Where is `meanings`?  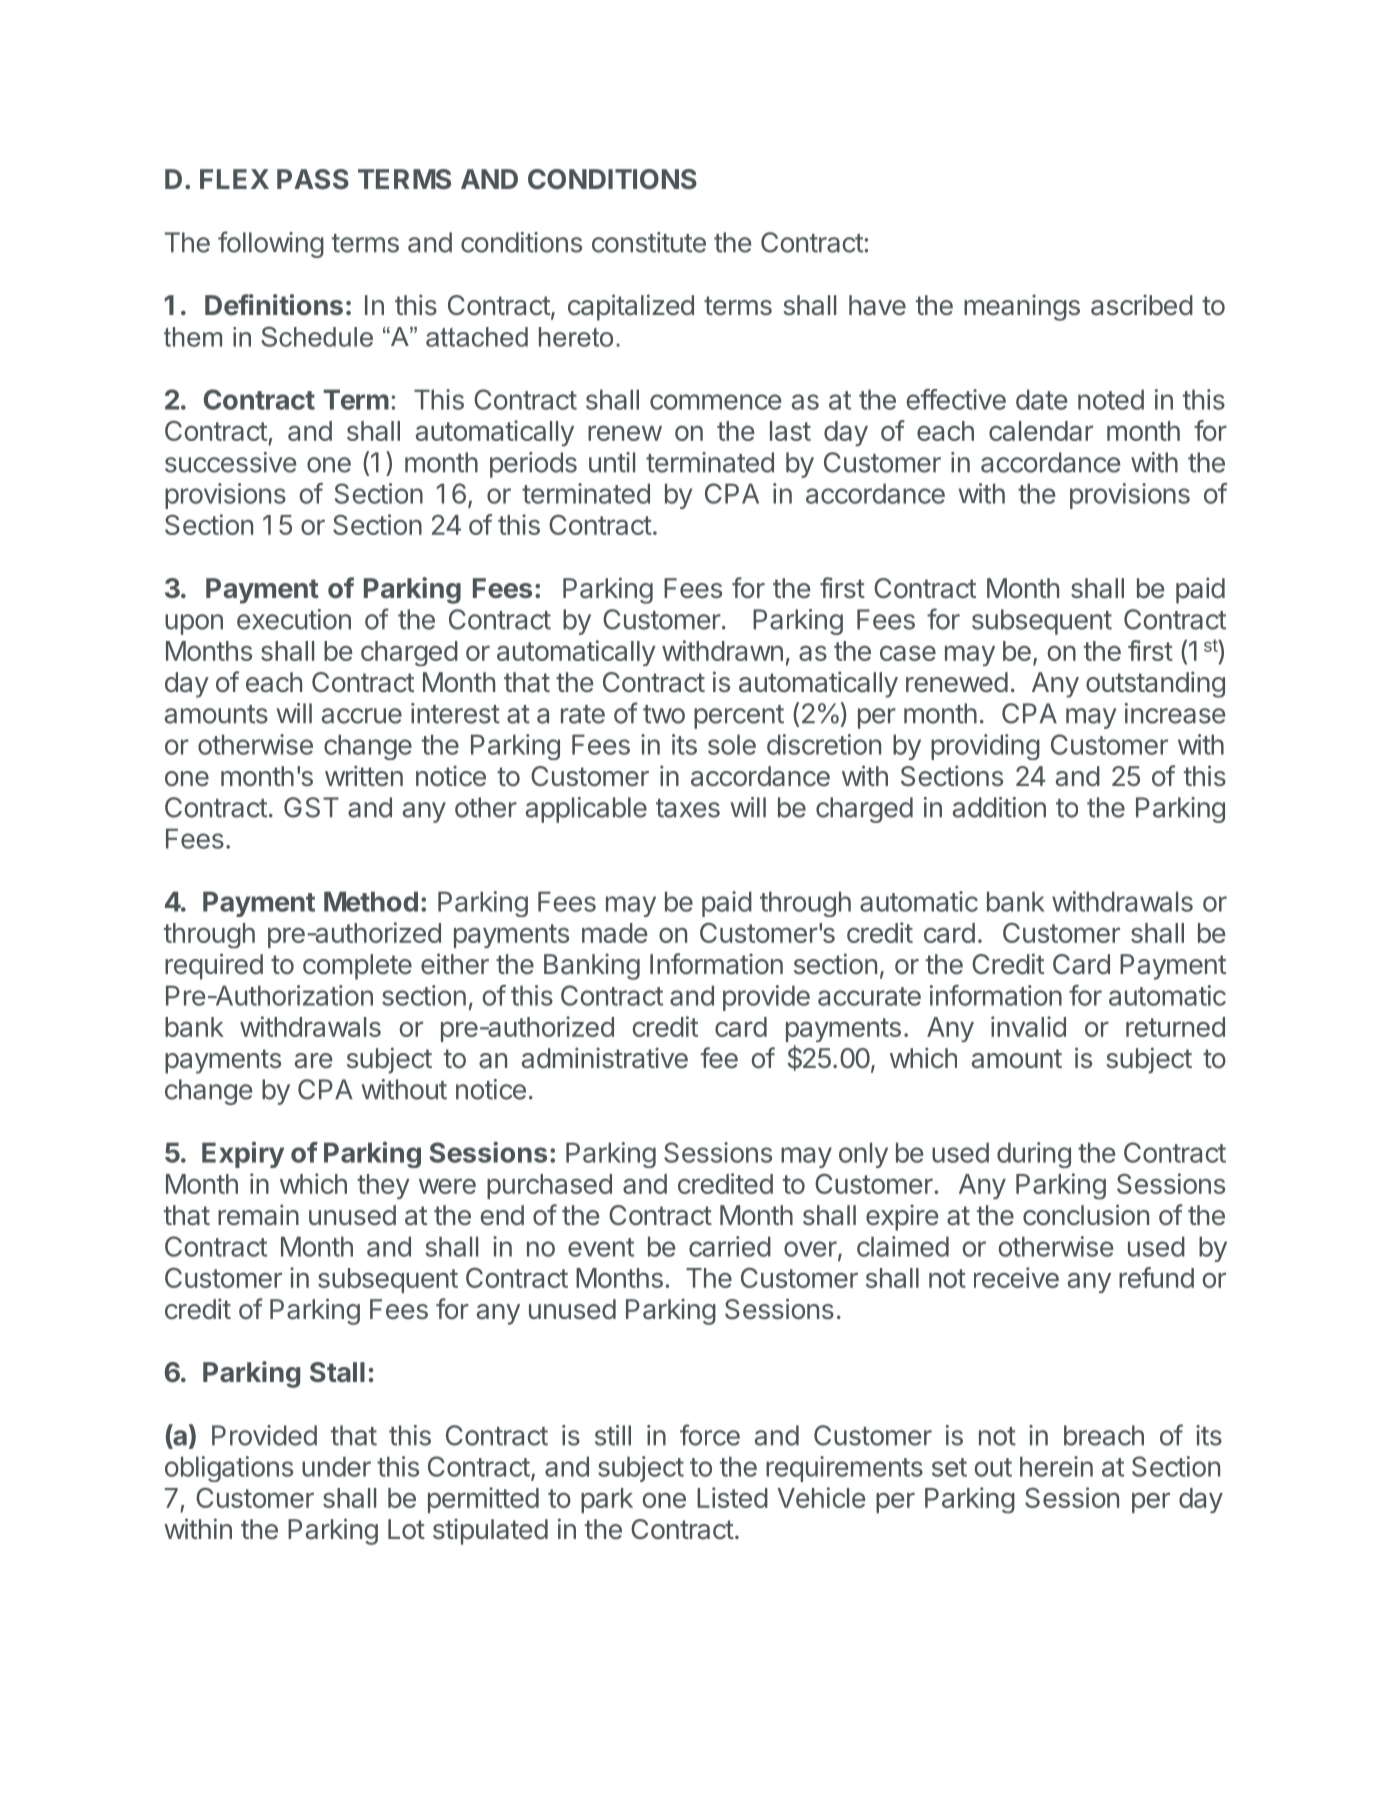
meanings is located at coordinates (1022, 307).
